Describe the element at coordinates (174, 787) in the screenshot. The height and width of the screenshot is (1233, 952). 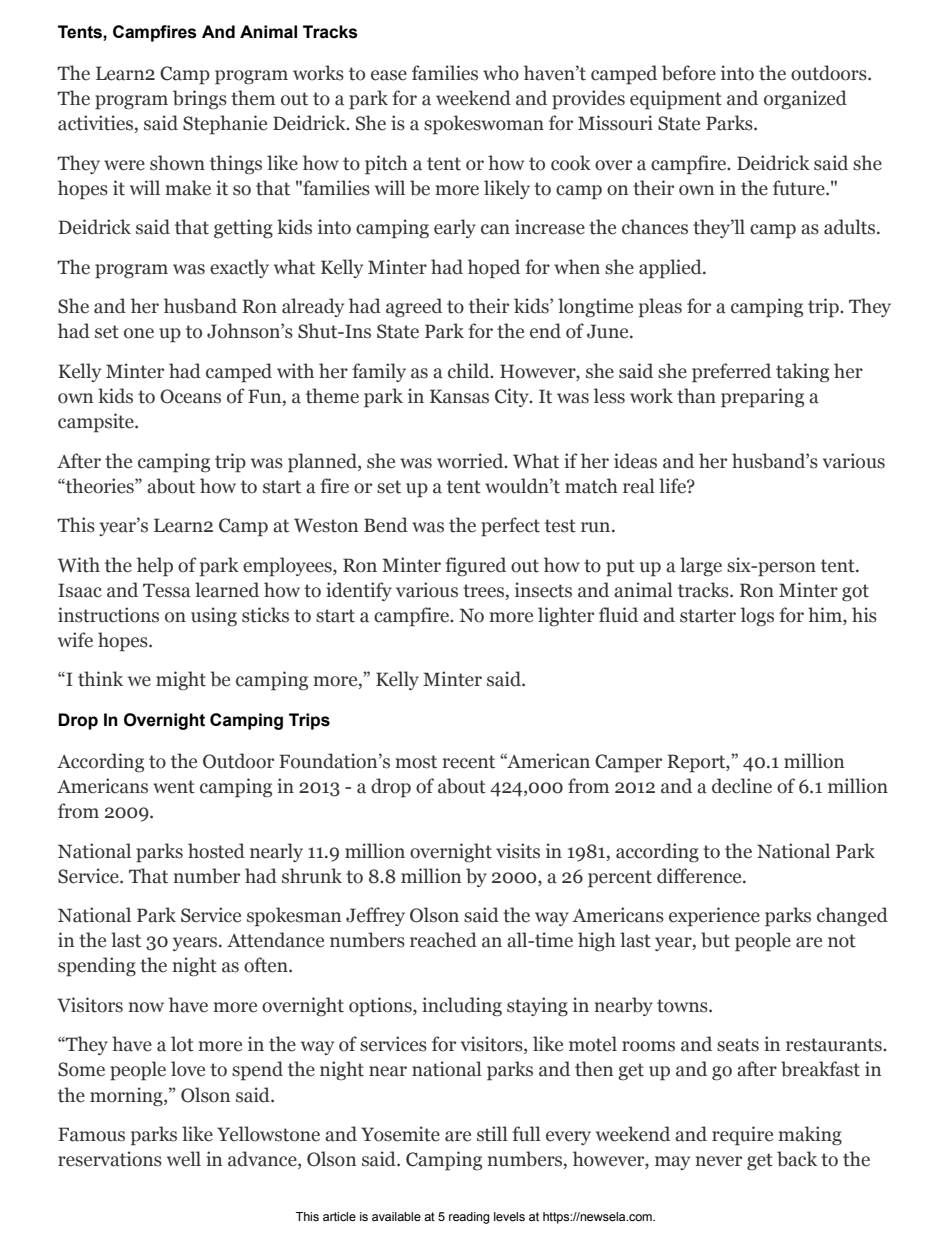
I see `went` at that location.
